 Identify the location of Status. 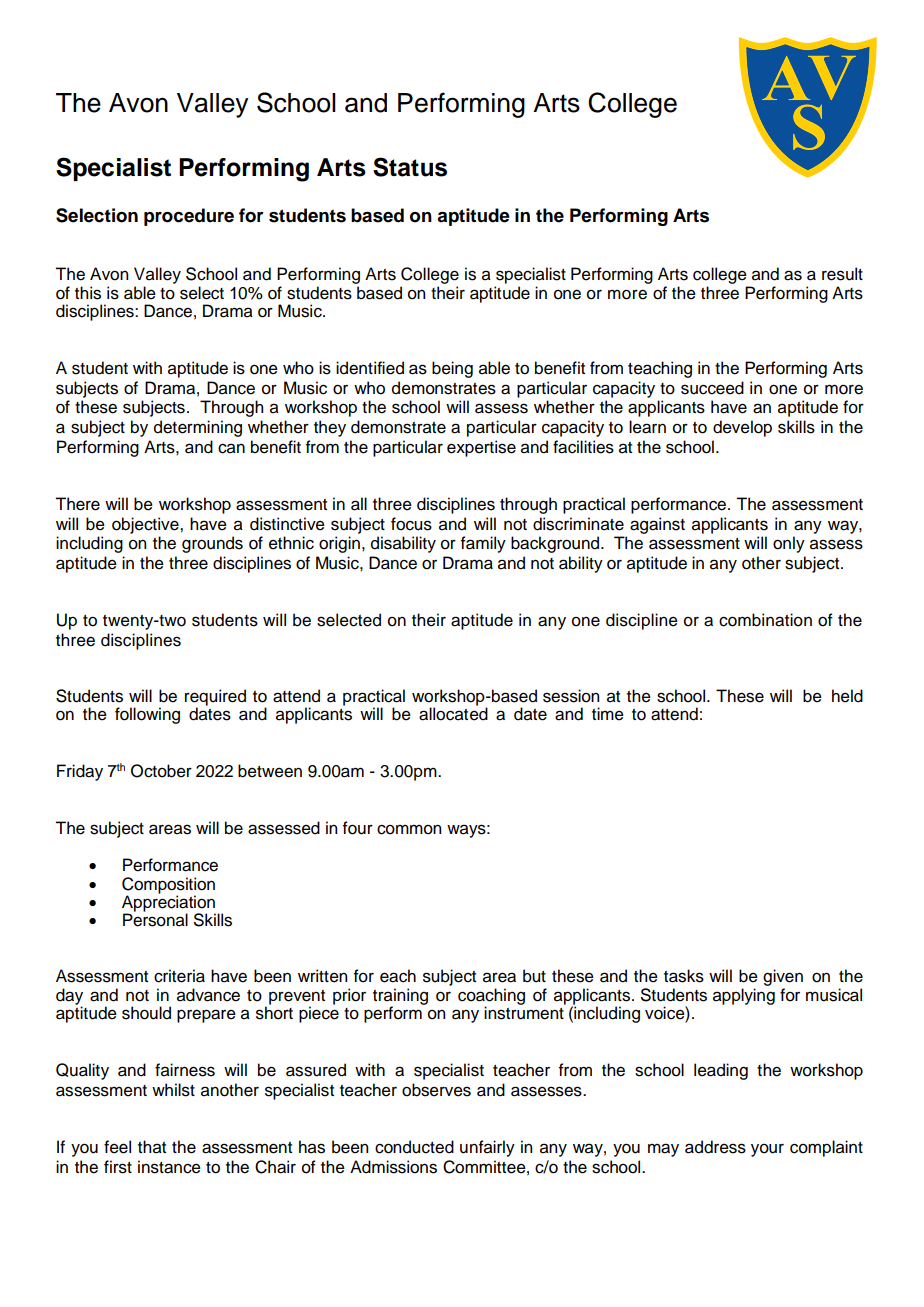
(410, 167).
